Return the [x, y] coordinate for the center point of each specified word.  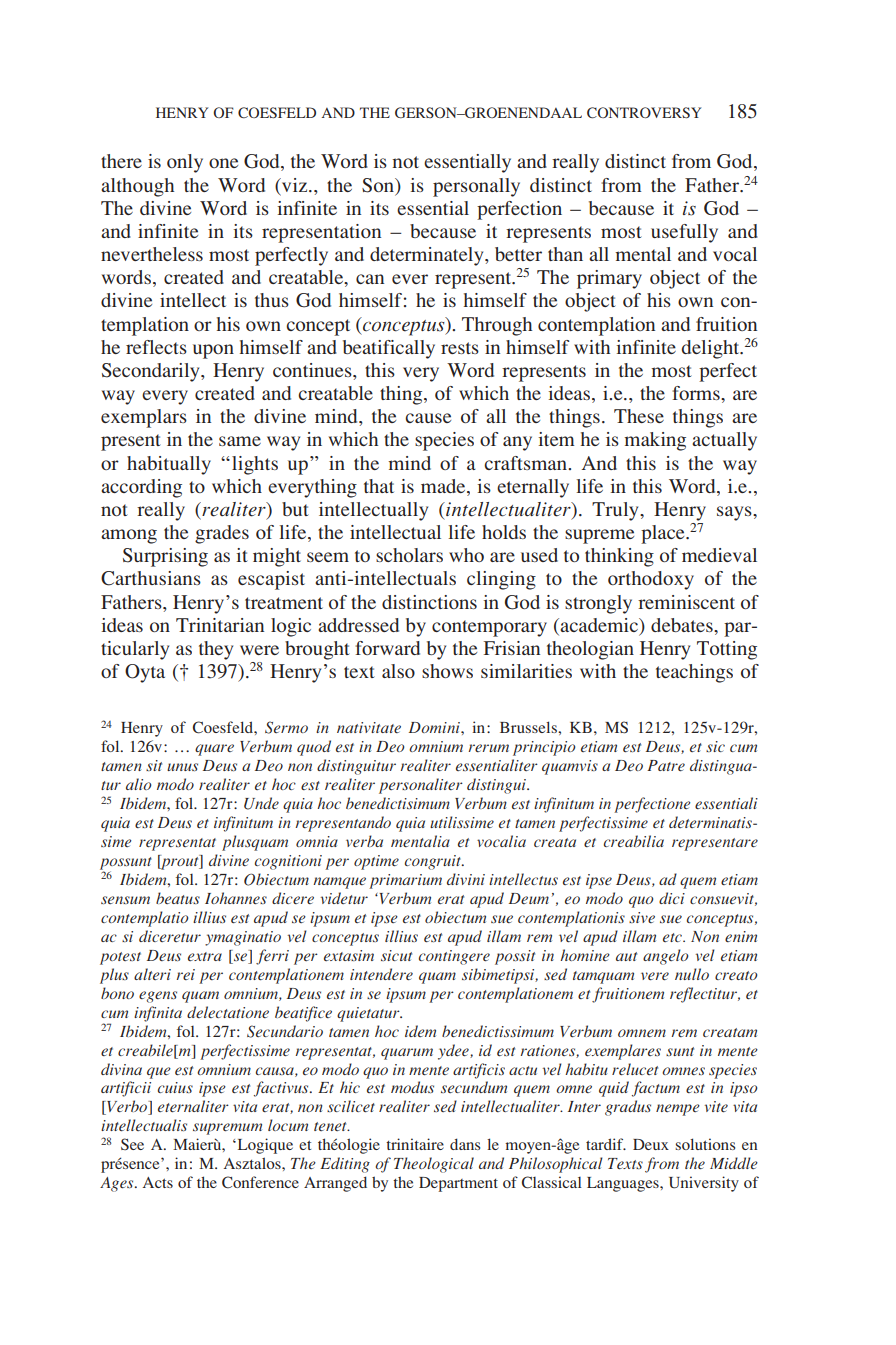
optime [376, 862]
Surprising [165, 557]
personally [476, 187]
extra [205, 956]
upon [213, 351]
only [185, 163]
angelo [665, 957]
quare [214, 750]
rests [460, 348]
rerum [488, 748]
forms [697, 393]
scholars [409, 555]
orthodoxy [651, 580]
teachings [694, 673]
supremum [227, 1129]
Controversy [644, 112]
